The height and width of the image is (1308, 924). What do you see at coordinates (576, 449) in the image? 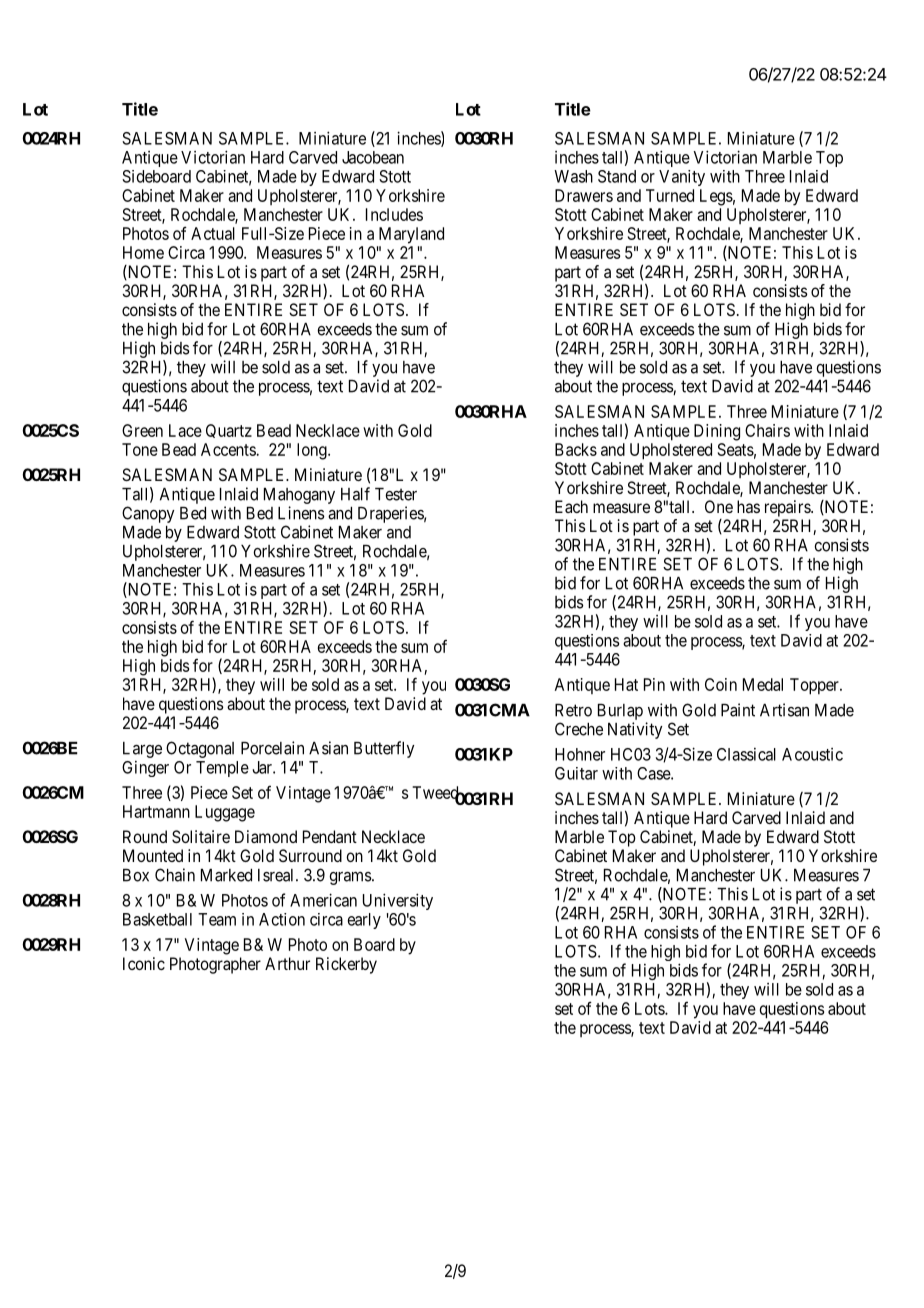
I see `Backs` at bounding box center [576, 449].
